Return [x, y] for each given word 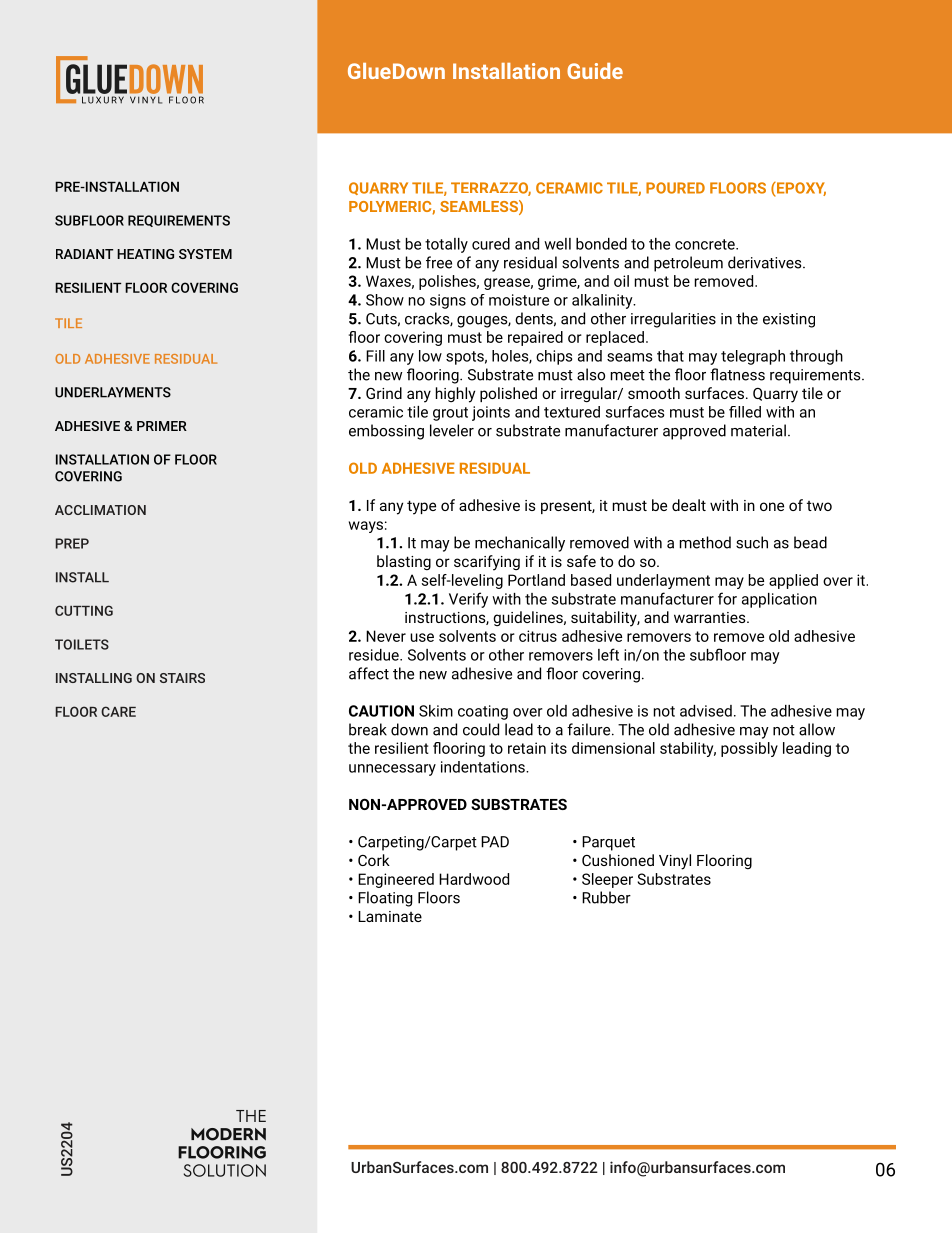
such [752, 542]
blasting [404, 562]
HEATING [145, 254]
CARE [118, 711]
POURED [675, 188]
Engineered [396, 880]
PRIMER [162, 426]
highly [455, 395]
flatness [737, 374]
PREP [72, 543]
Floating [385, 899]
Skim [436, 711]
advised [706, 711]
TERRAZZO [491, 189]
